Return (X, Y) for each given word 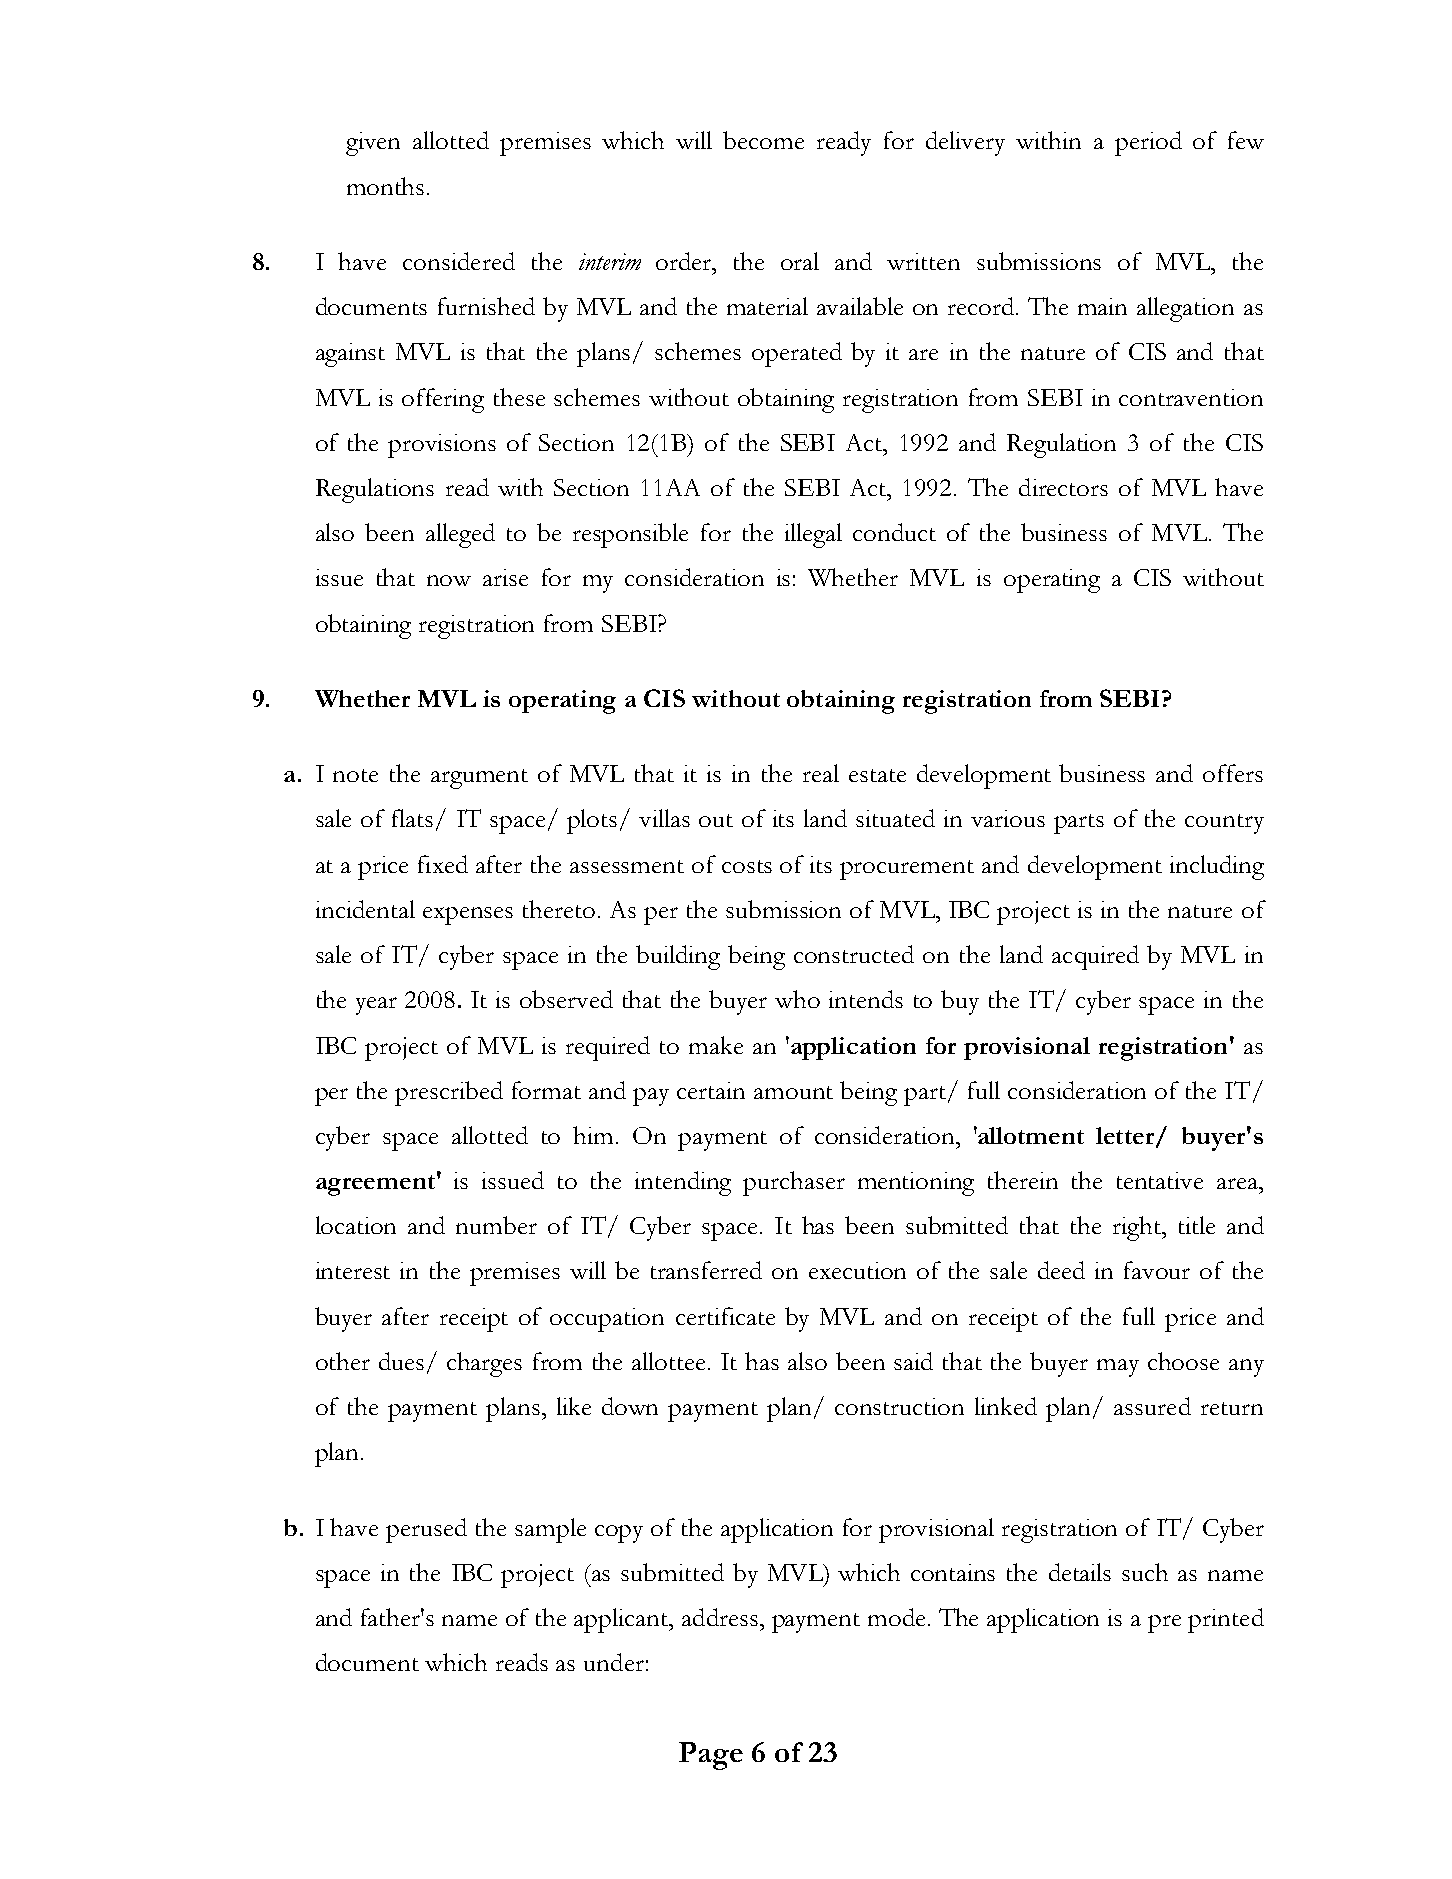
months (385, 186)
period (1148, 143)
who (797, 999)
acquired (1095, 957)
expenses (468, 916)
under (614, 1662)
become (763, 140)
